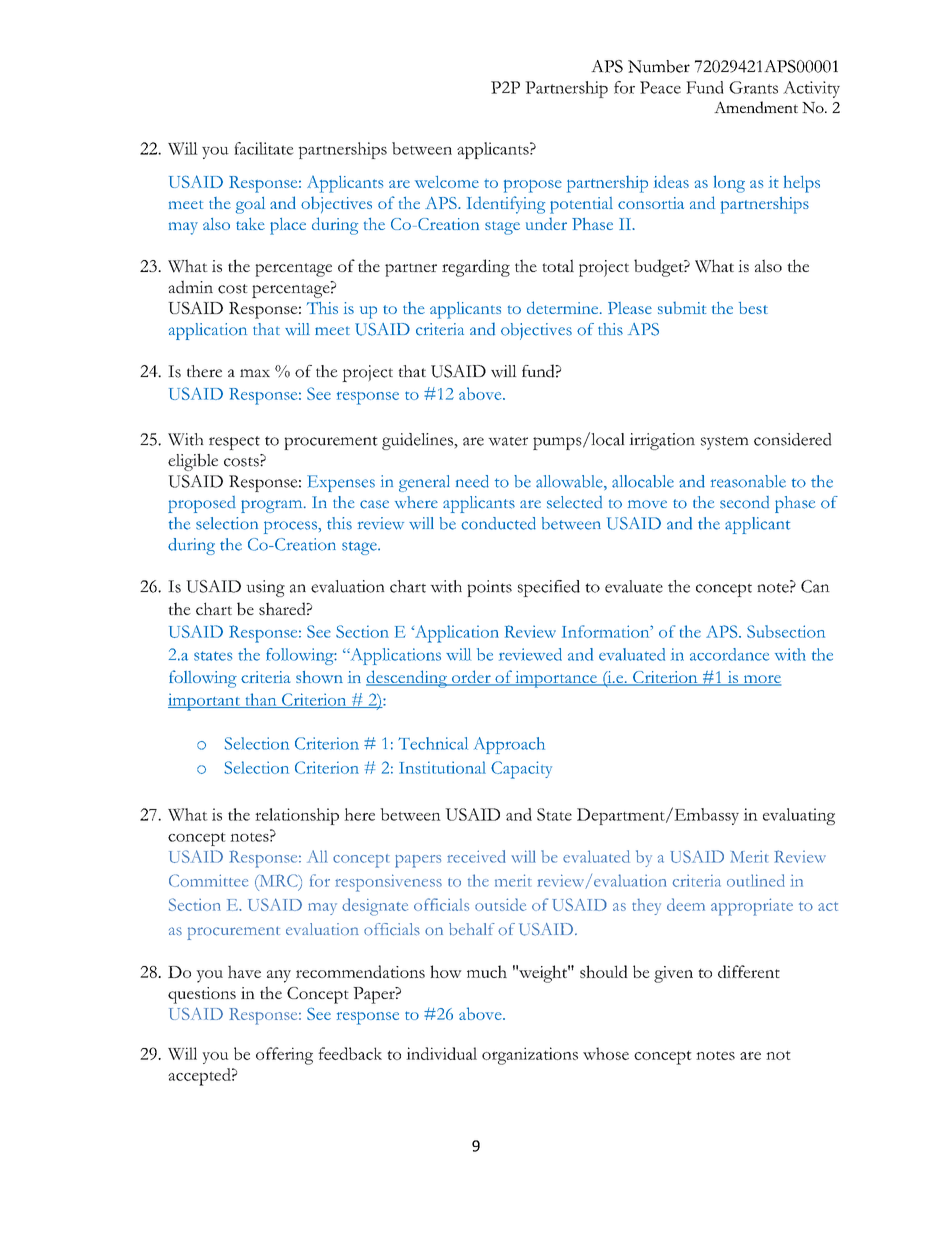 Image resolution: width=952 pixels, height=1233 pixels. I want to click on Capacity, so click(521, 770).
